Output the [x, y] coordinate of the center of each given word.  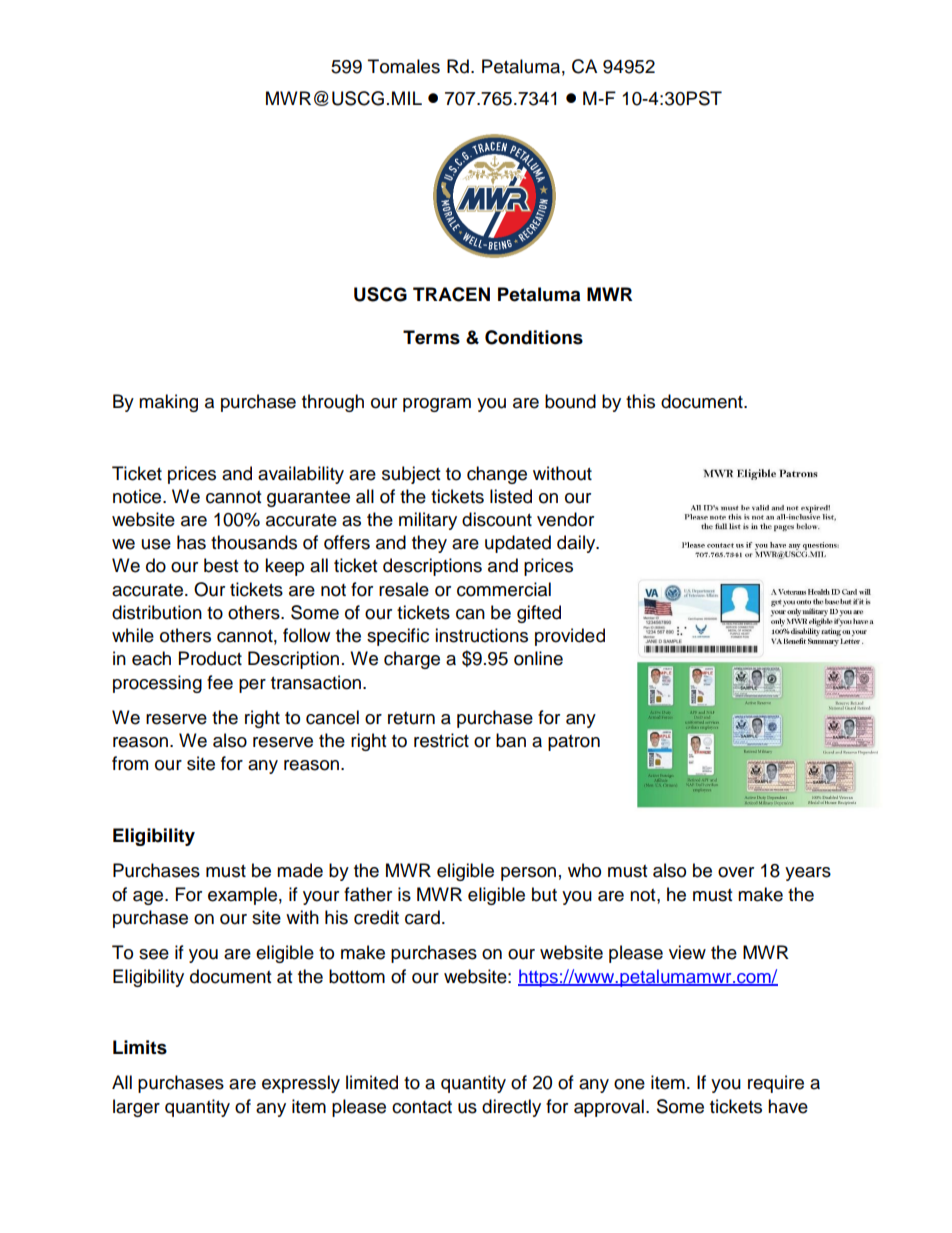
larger [136, 1108]
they [429, 544]
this [640, 401]
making [168, 403]
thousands [254, 542]
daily [577, 544]
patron [574, 743]
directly [511, 1108]
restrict [441, 740]
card [422, 917]
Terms [431, 337]
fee [220, 682]
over [736, 872]
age [149, 898]
